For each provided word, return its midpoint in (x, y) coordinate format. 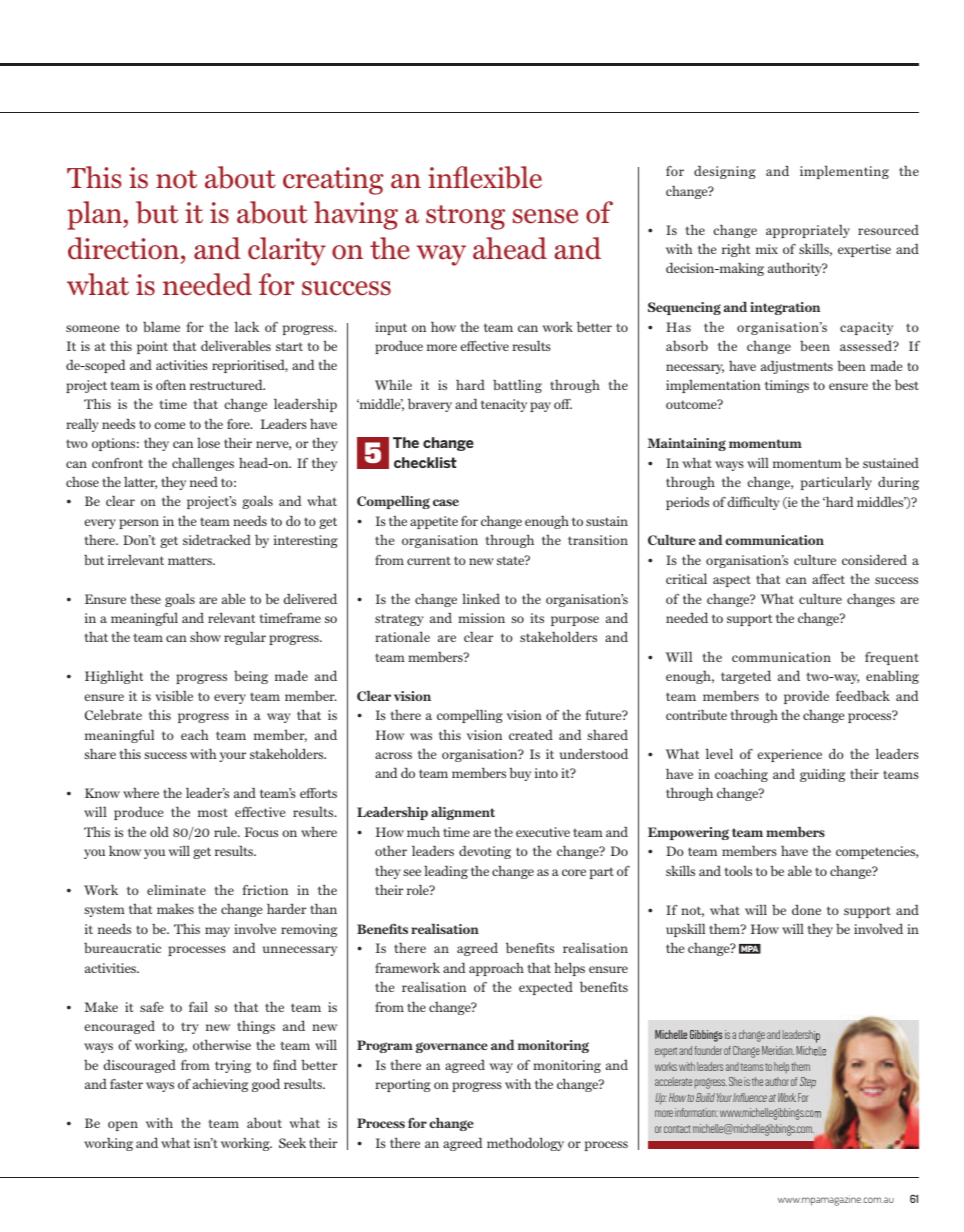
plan (95, 215)
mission (481, 618)
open (123, 1126)
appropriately (808, 231)
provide (806, 697)
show (205, 636)
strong (465, 217)
